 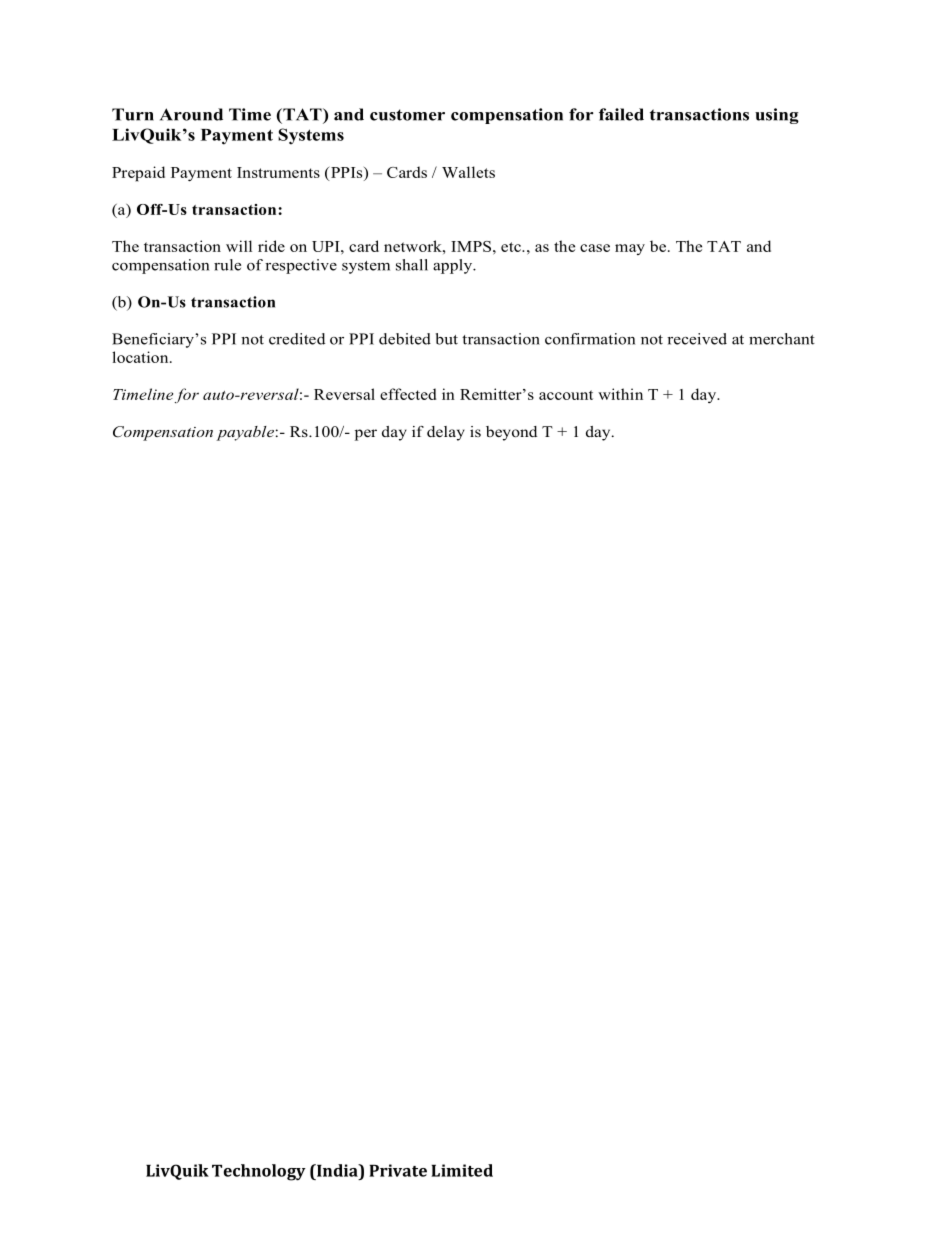 What do you see at coordinates (468, 172) in the document?
I see `Wallets` at bounding box center [468, 172].
